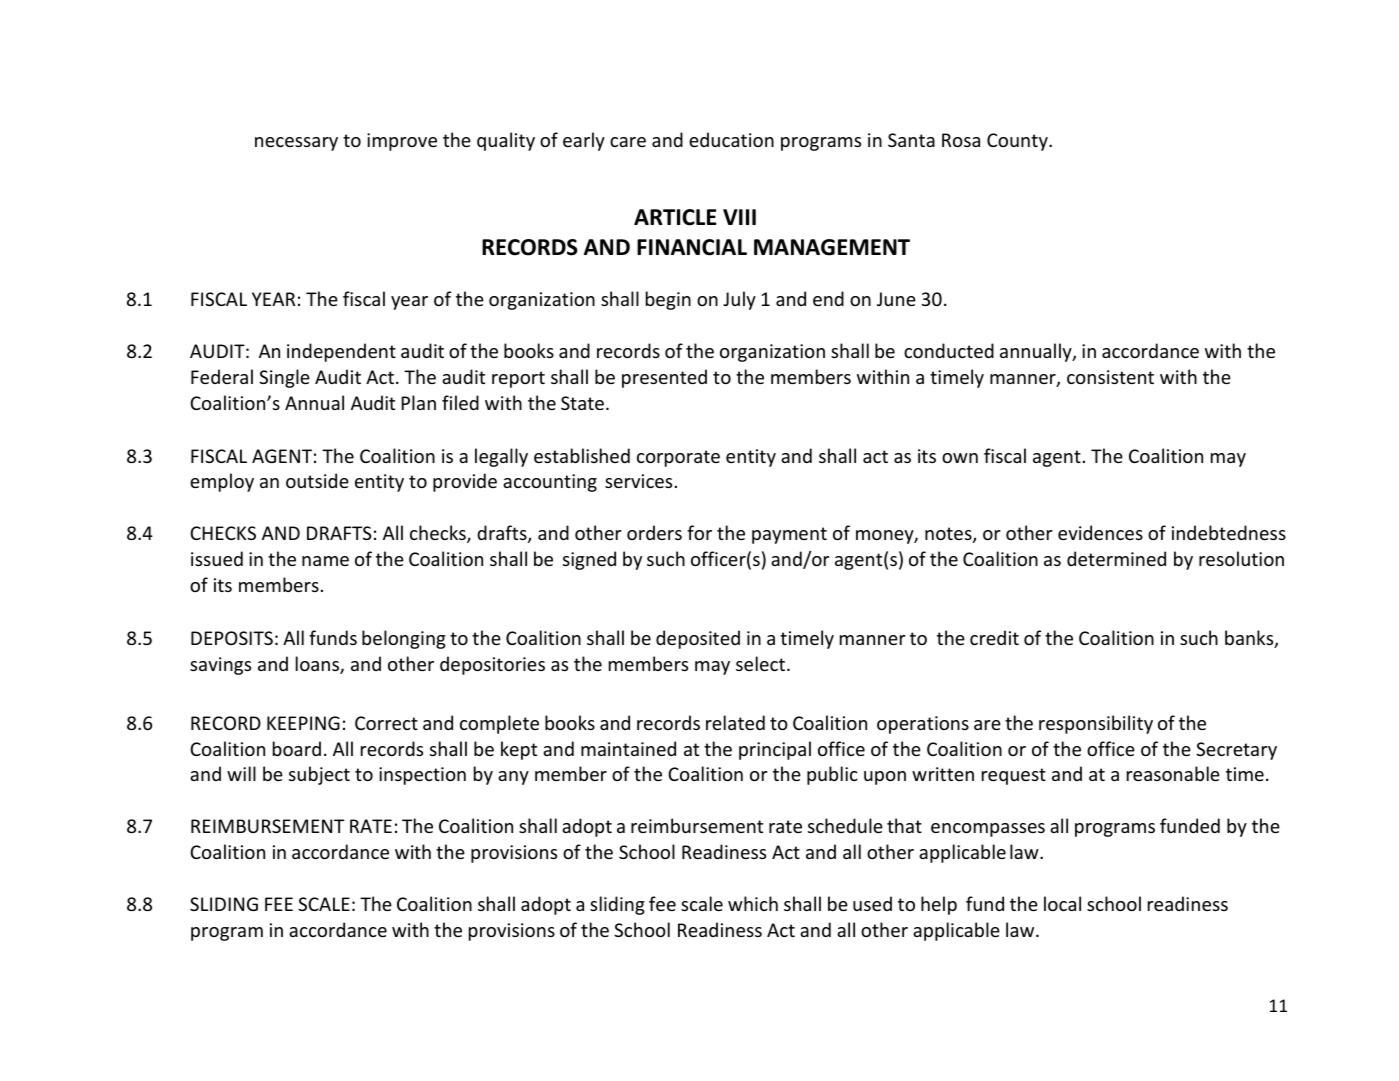  Describe the element at coordinates (296, 144) in the document. I see `necessary` at that location.
